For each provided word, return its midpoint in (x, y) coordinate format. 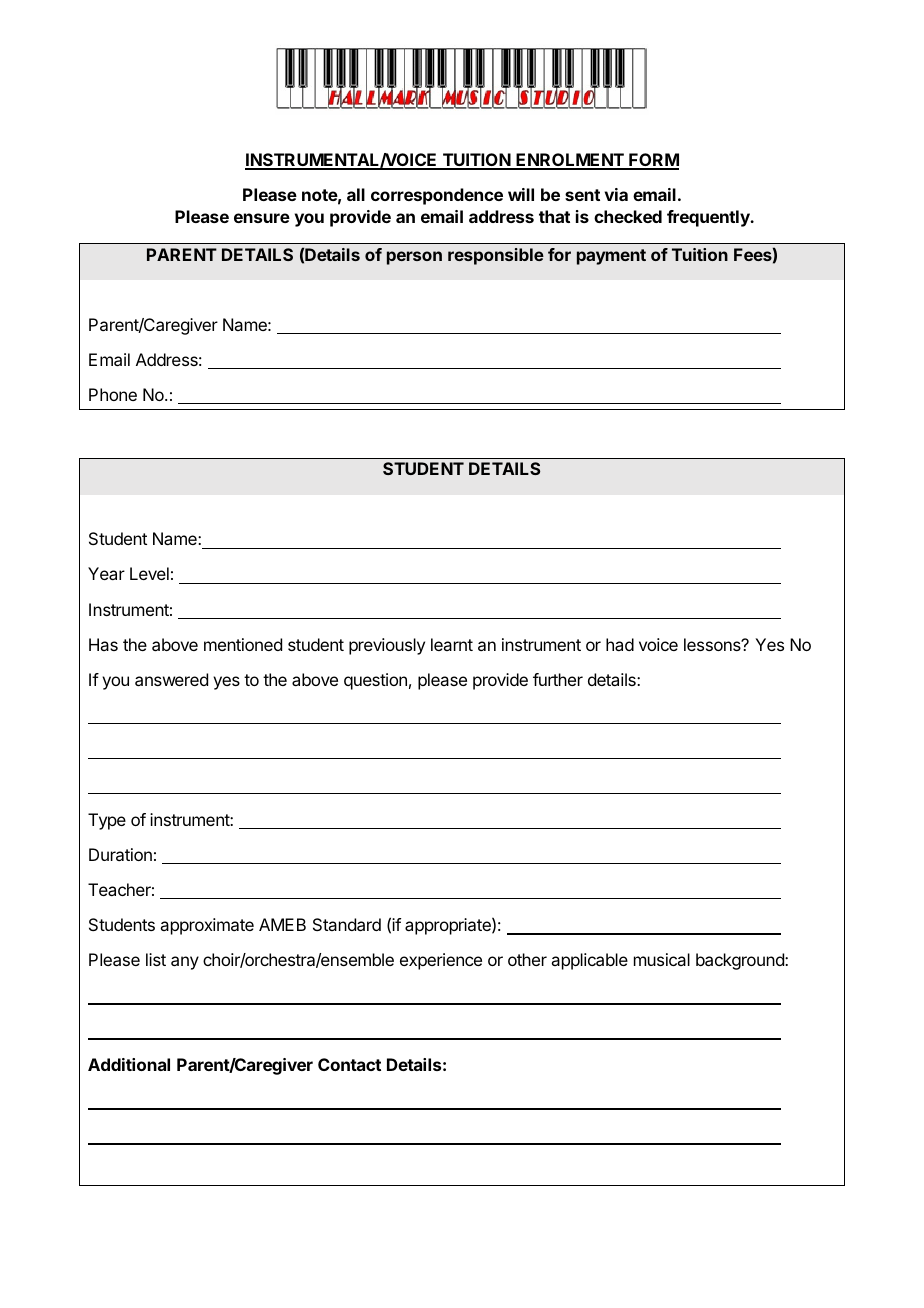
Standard (347, 924)
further (558, 679)
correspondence (437, 196)
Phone (113, 394)
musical (662, 959)
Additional (129, 1064)
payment (611, 257)
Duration (120, 854)
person (414, 258)
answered (171, 679)
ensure (262, 218)
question (375, 681)
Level (149, 573)
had (620, 644)
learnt (452, 644)
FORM (653, 161)
